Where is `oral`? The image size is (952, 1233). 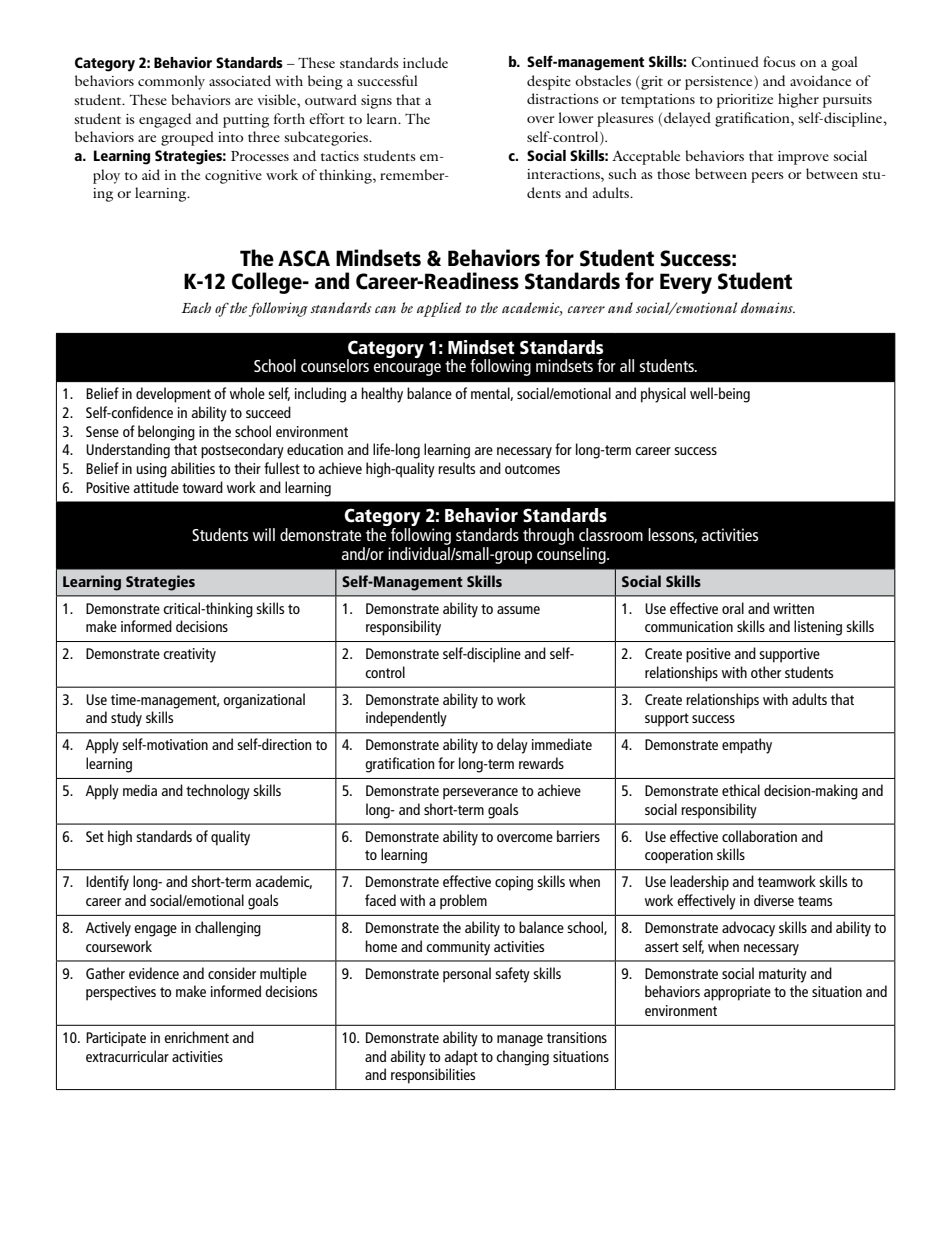
oral is located at coordinates (733, 608).
